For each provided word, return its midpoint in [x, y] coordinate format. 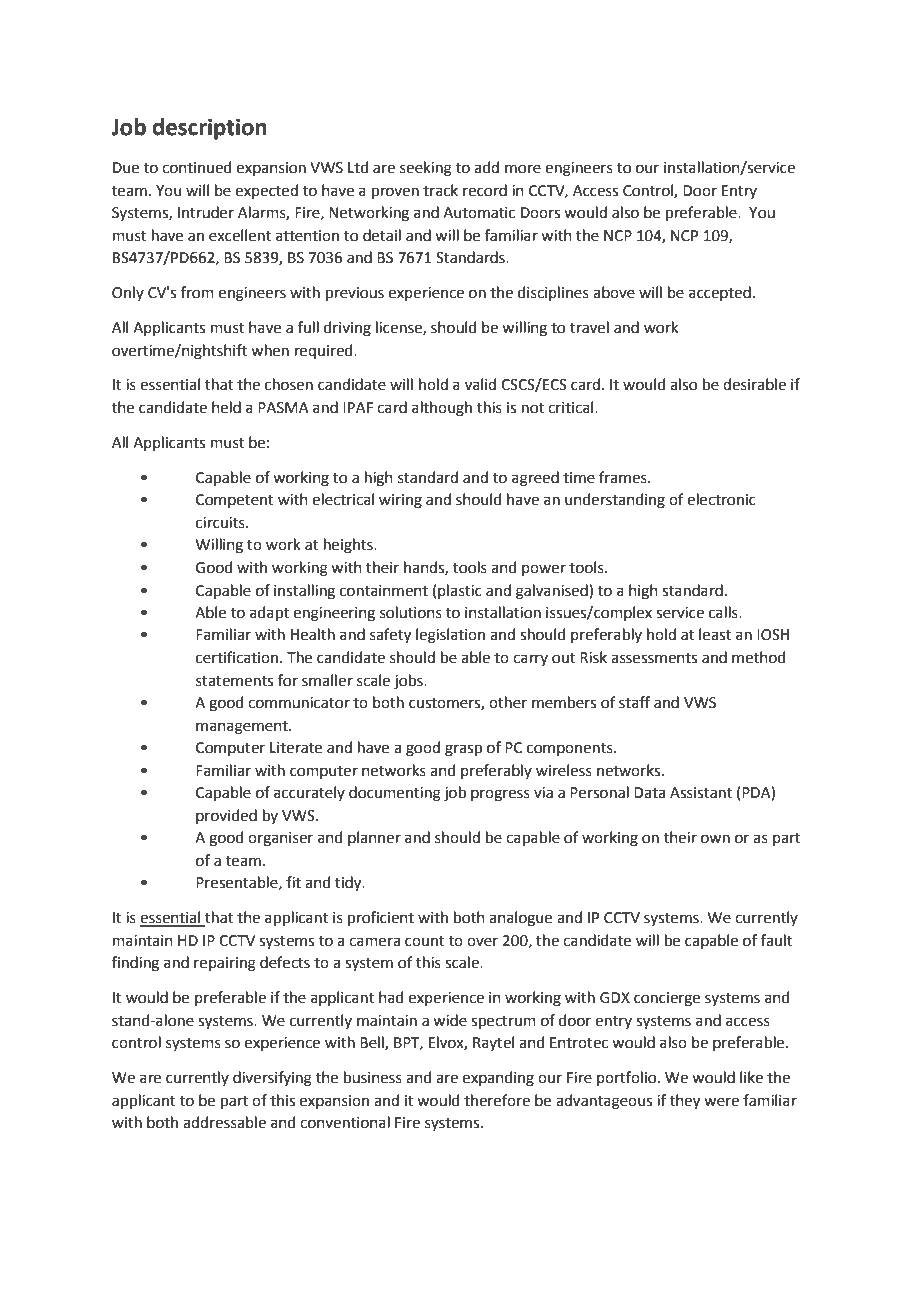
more [523, 169]
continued [197, 167]
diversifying [272, 1079]
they [685, 1102]
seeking [426, 169]
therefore [497, 1100]
